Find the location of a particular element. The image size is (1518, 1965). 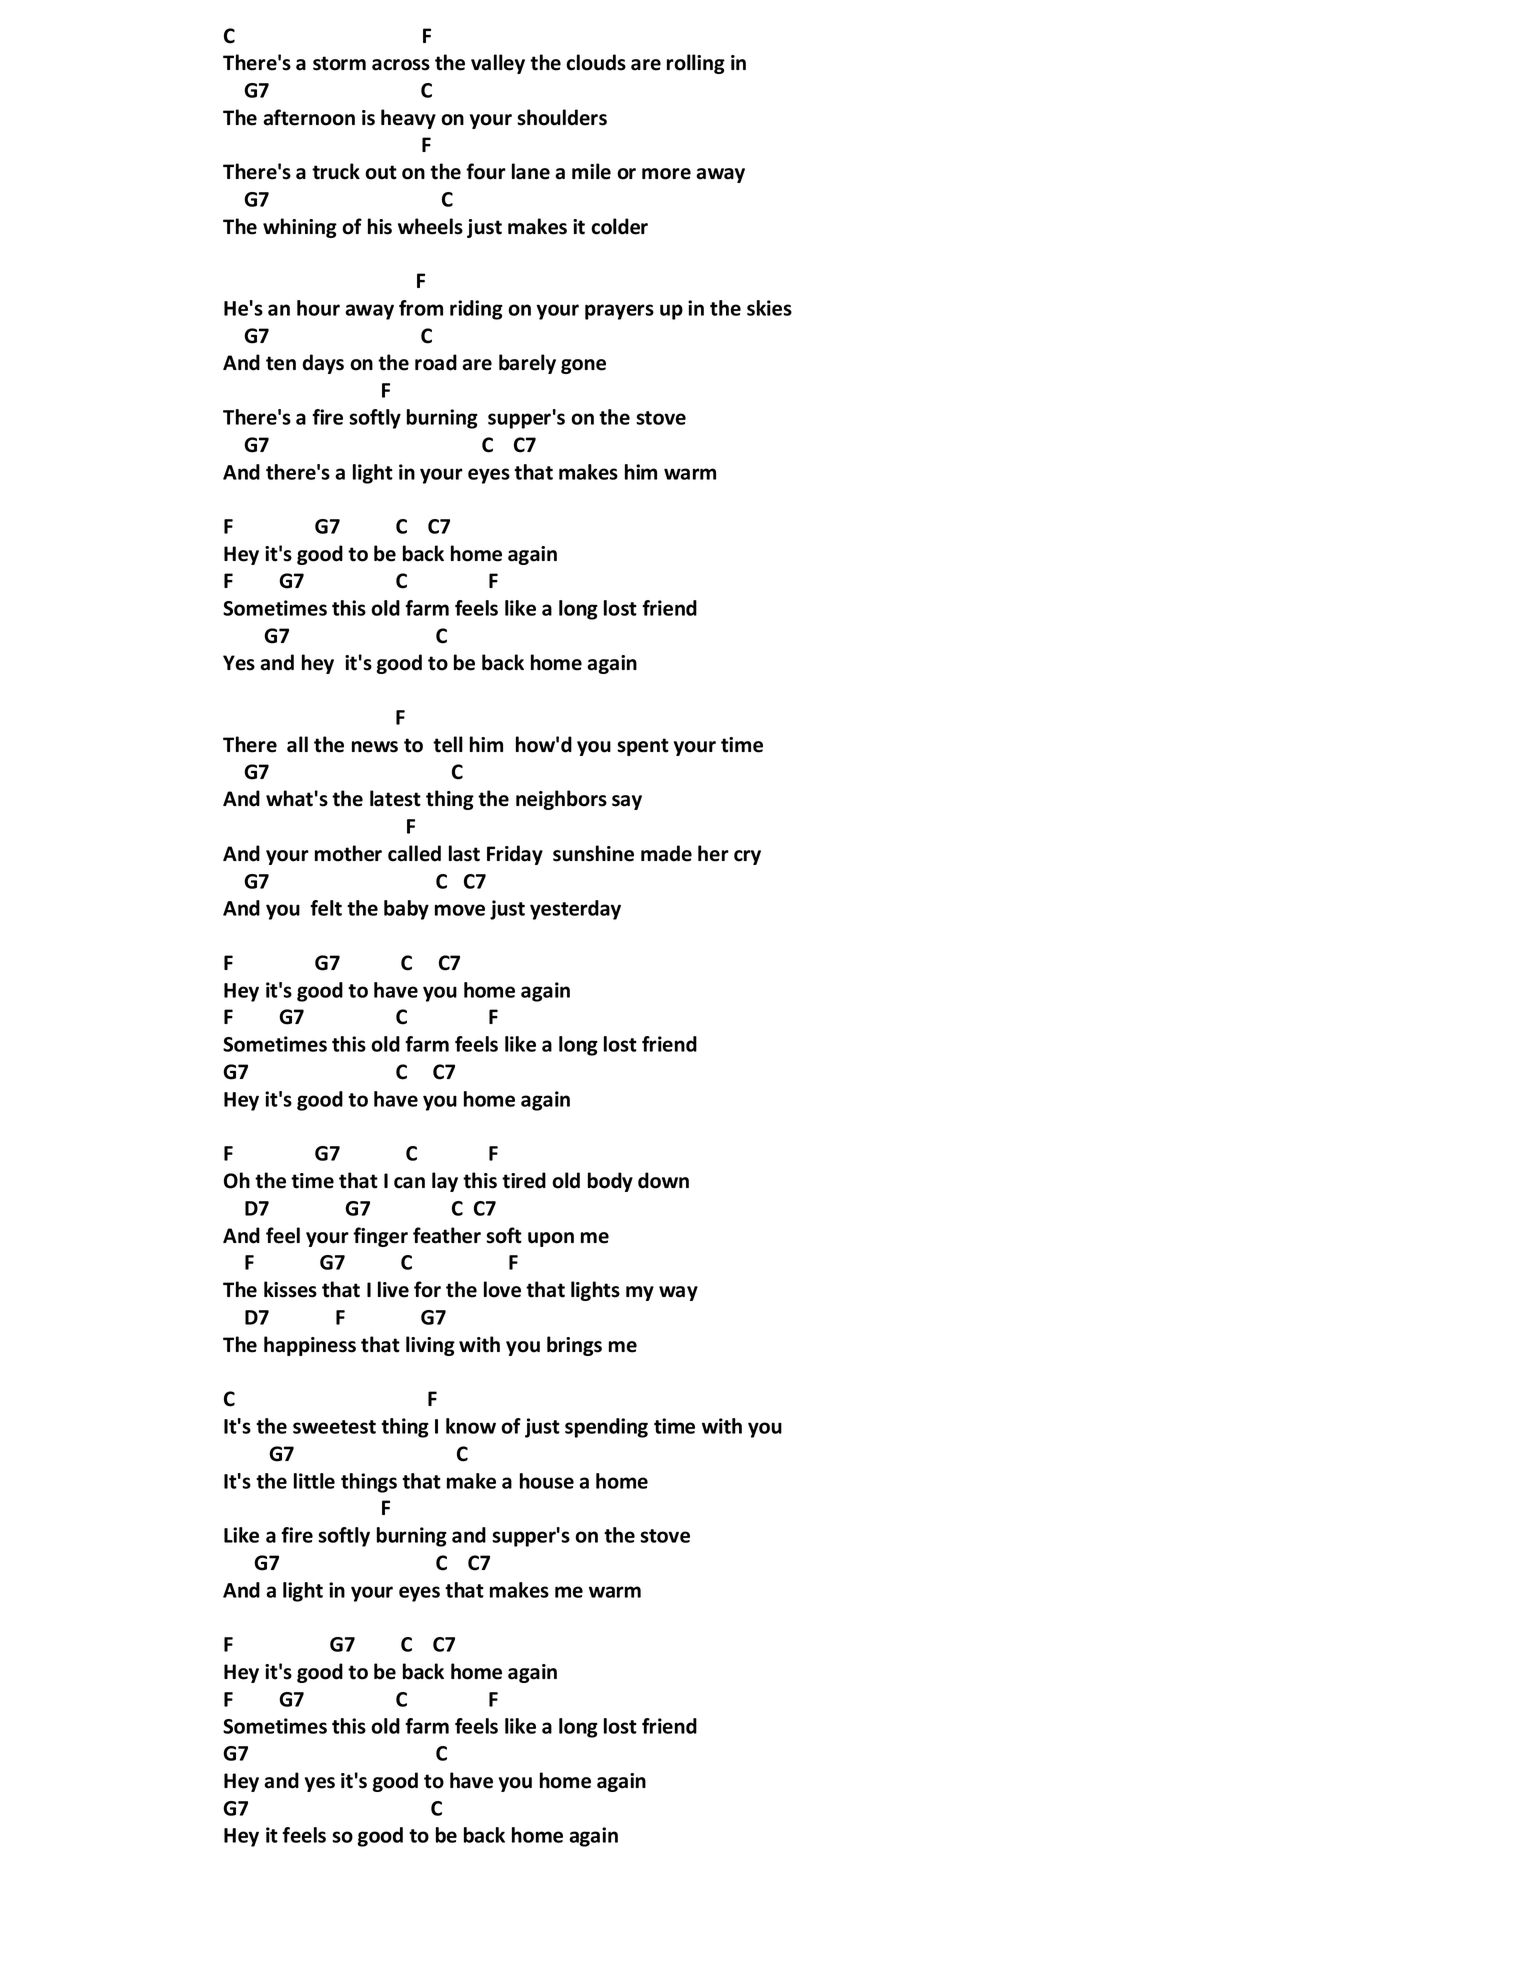

storm is located at coordinates (339, 63).
